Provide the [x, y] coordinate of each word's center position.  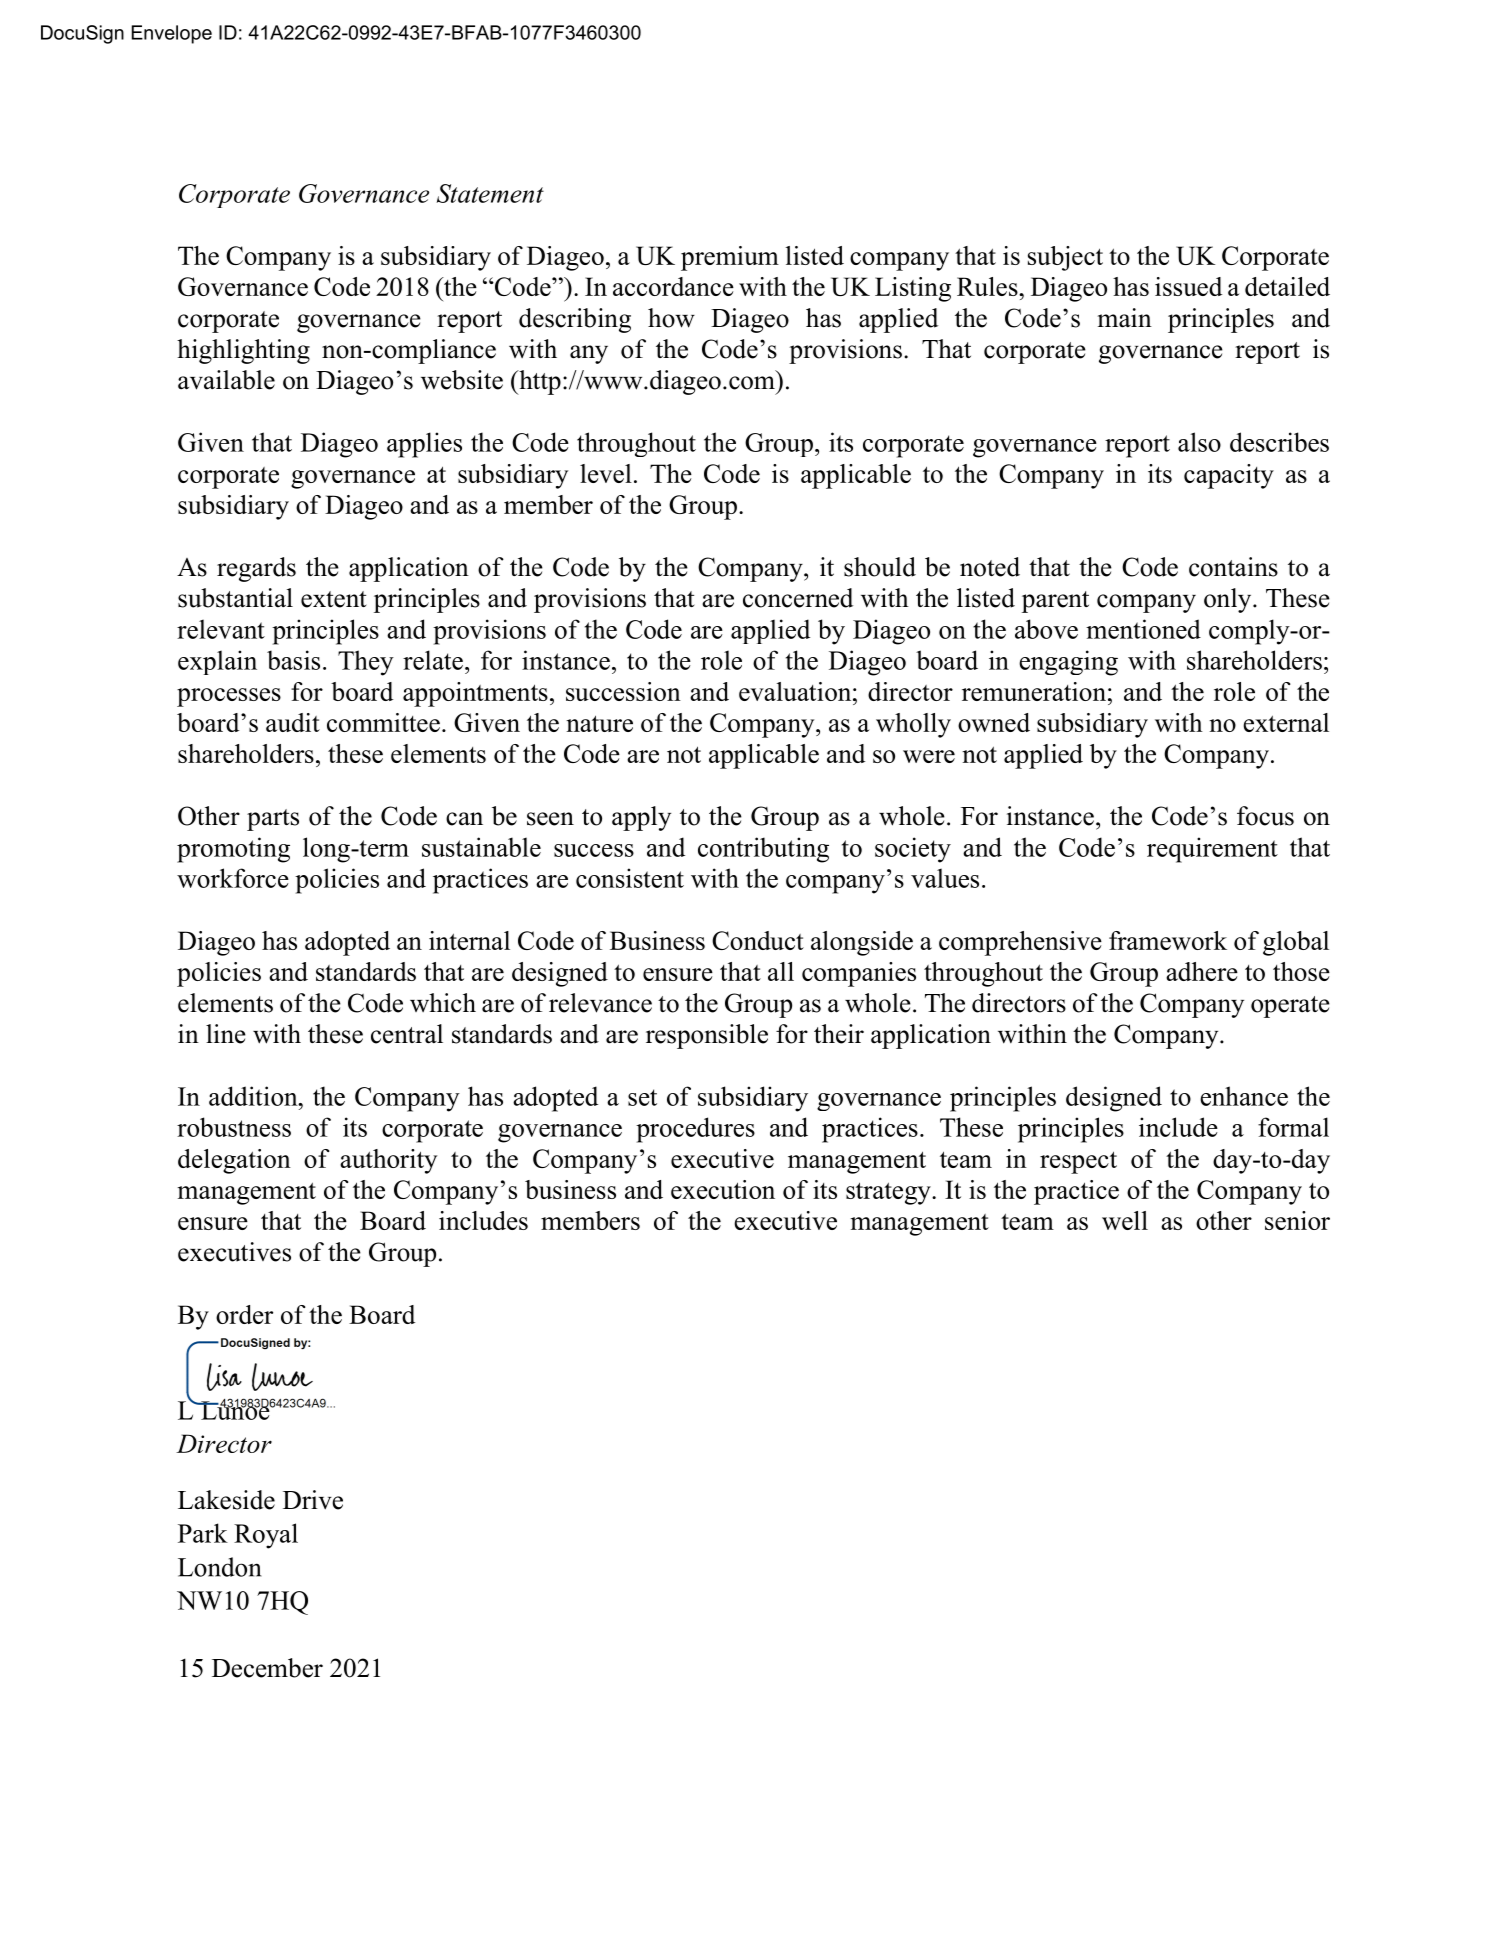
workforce [233, 878]
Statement [490, 193]
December [267, 1668]
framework [1168, 940]
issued [1188, 286]
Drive [313, 1500]
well [1125, 1220]
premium [730, 258]
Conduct [758, 940]
